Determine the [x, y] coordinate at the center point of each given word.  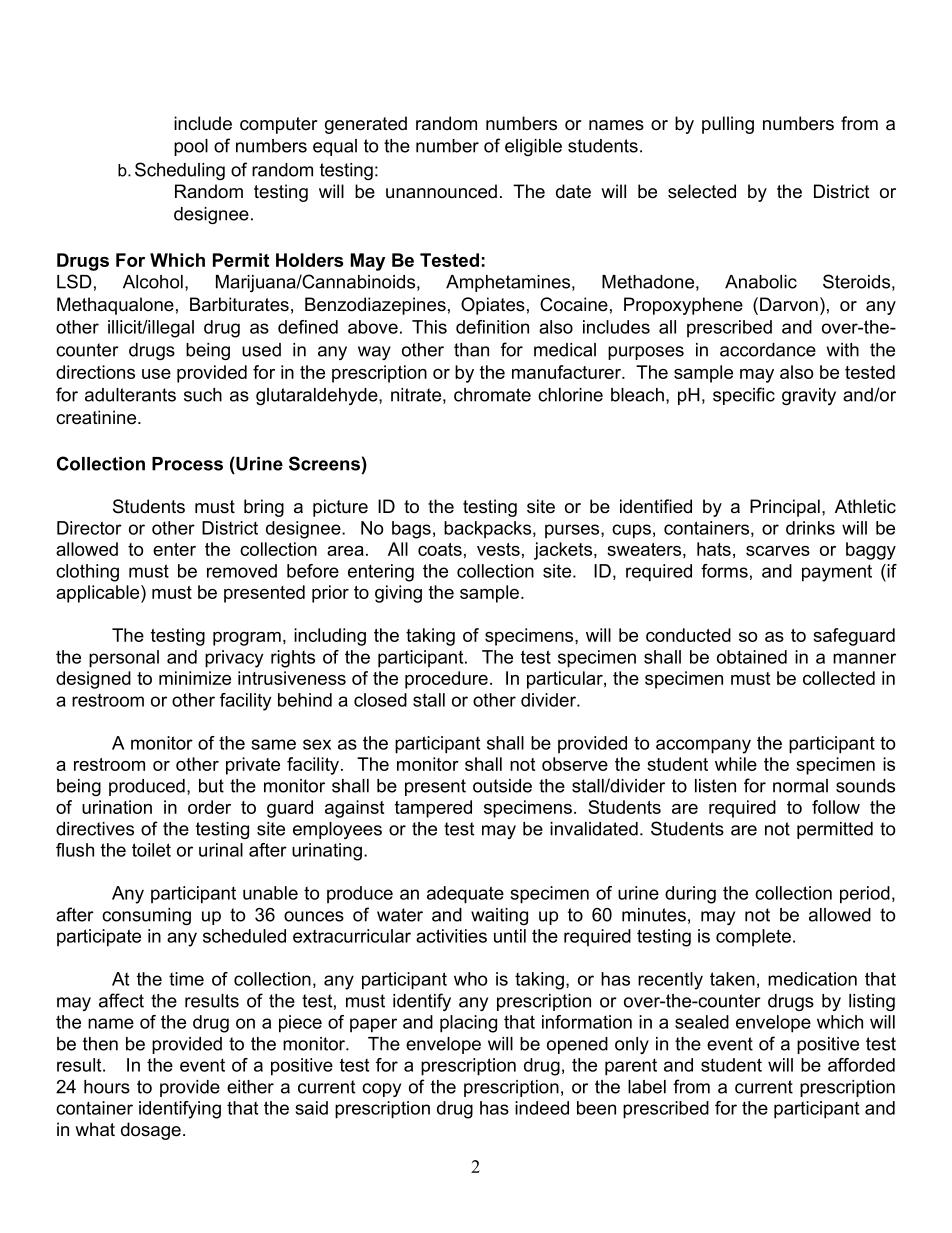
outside [502, 786]
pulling [728, 125]
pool [191, 147]
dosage [151, 1131]
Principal [785, 508]
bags [411, 530]
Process [187, 464]
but [211, 786]
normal [800, 786]
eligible [533, 147]
